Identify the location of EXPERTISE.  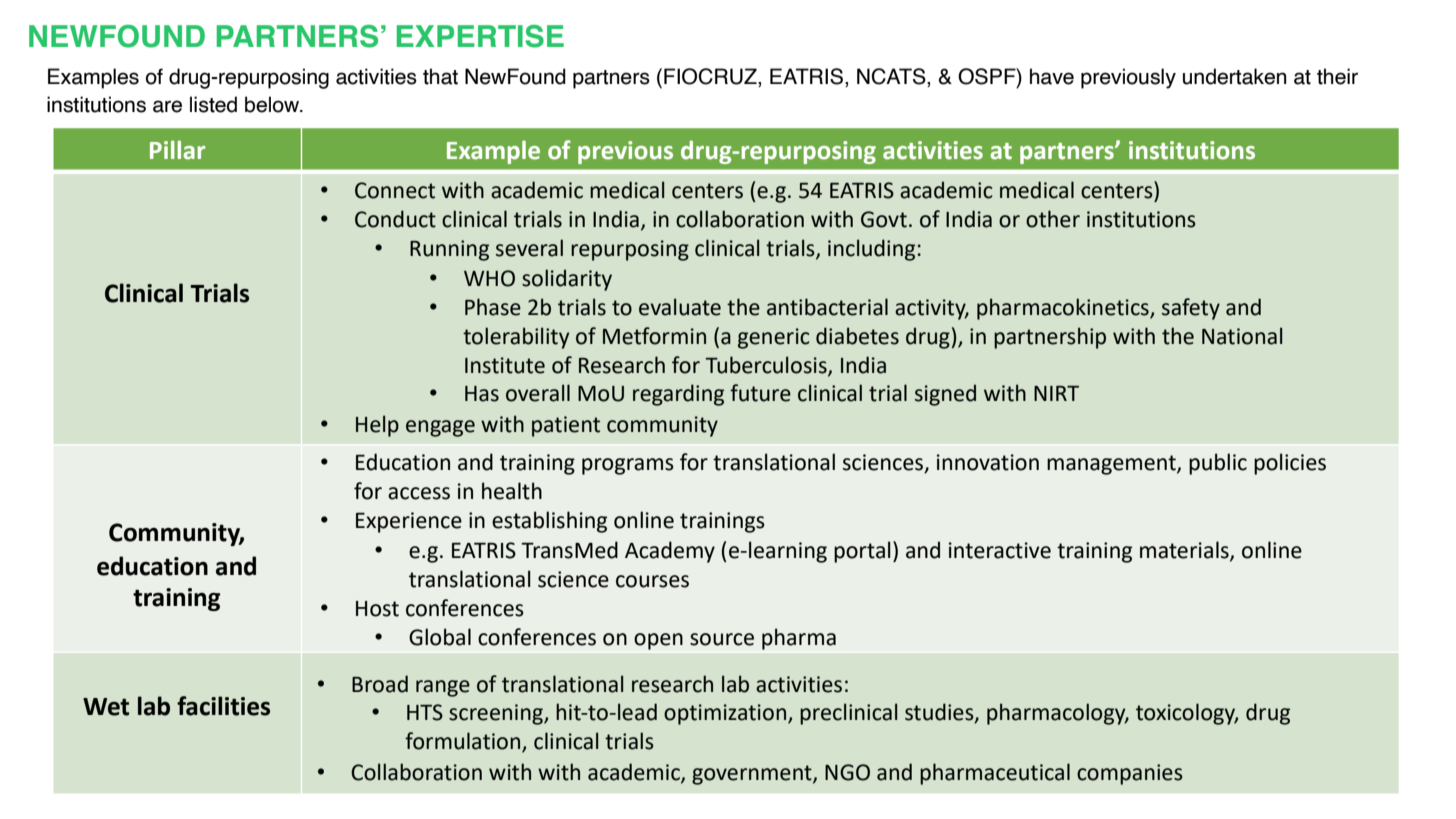
(480, 36).
